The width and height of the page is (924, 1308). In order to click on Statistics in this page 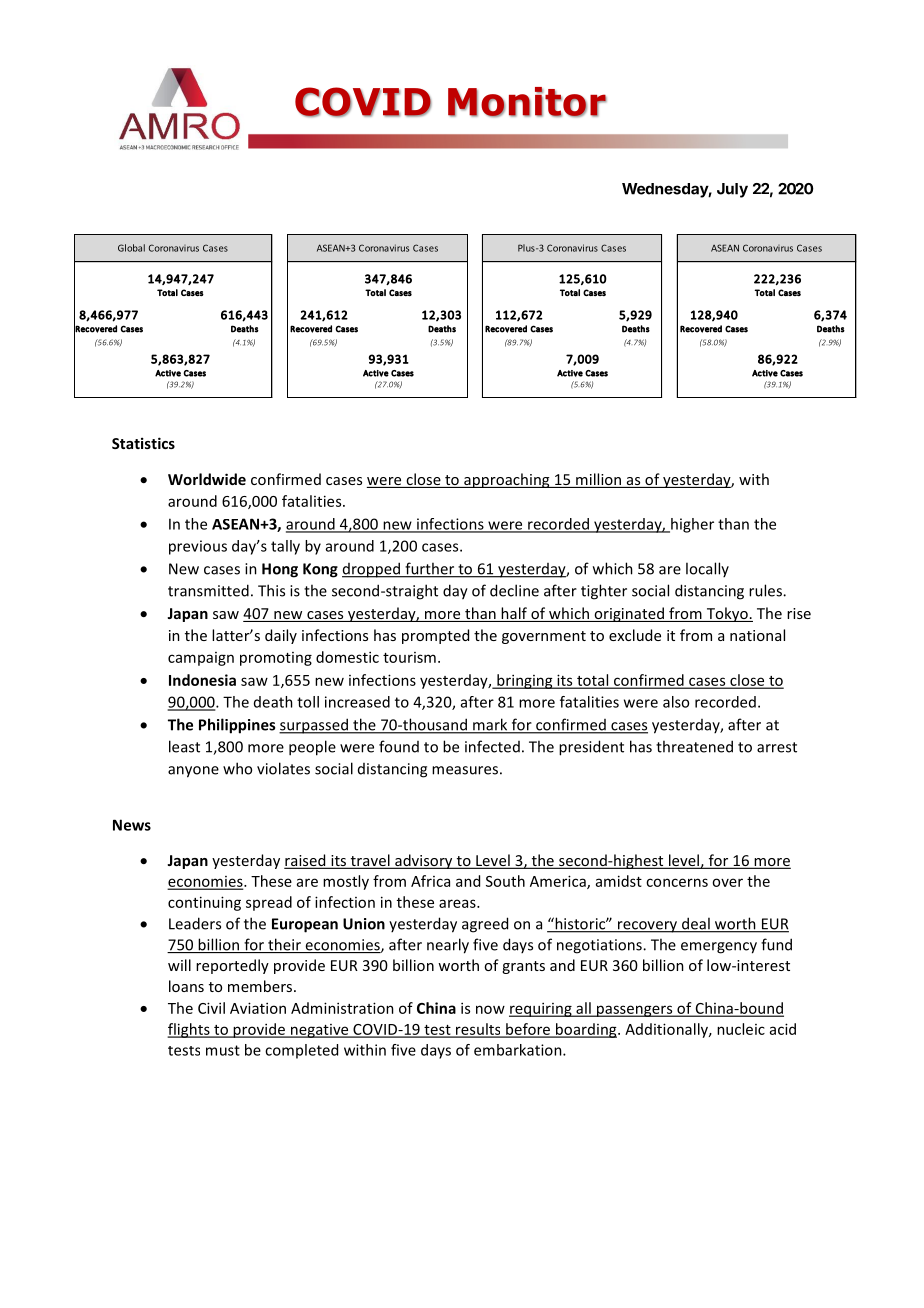, I will do `click(143, 443)`.
